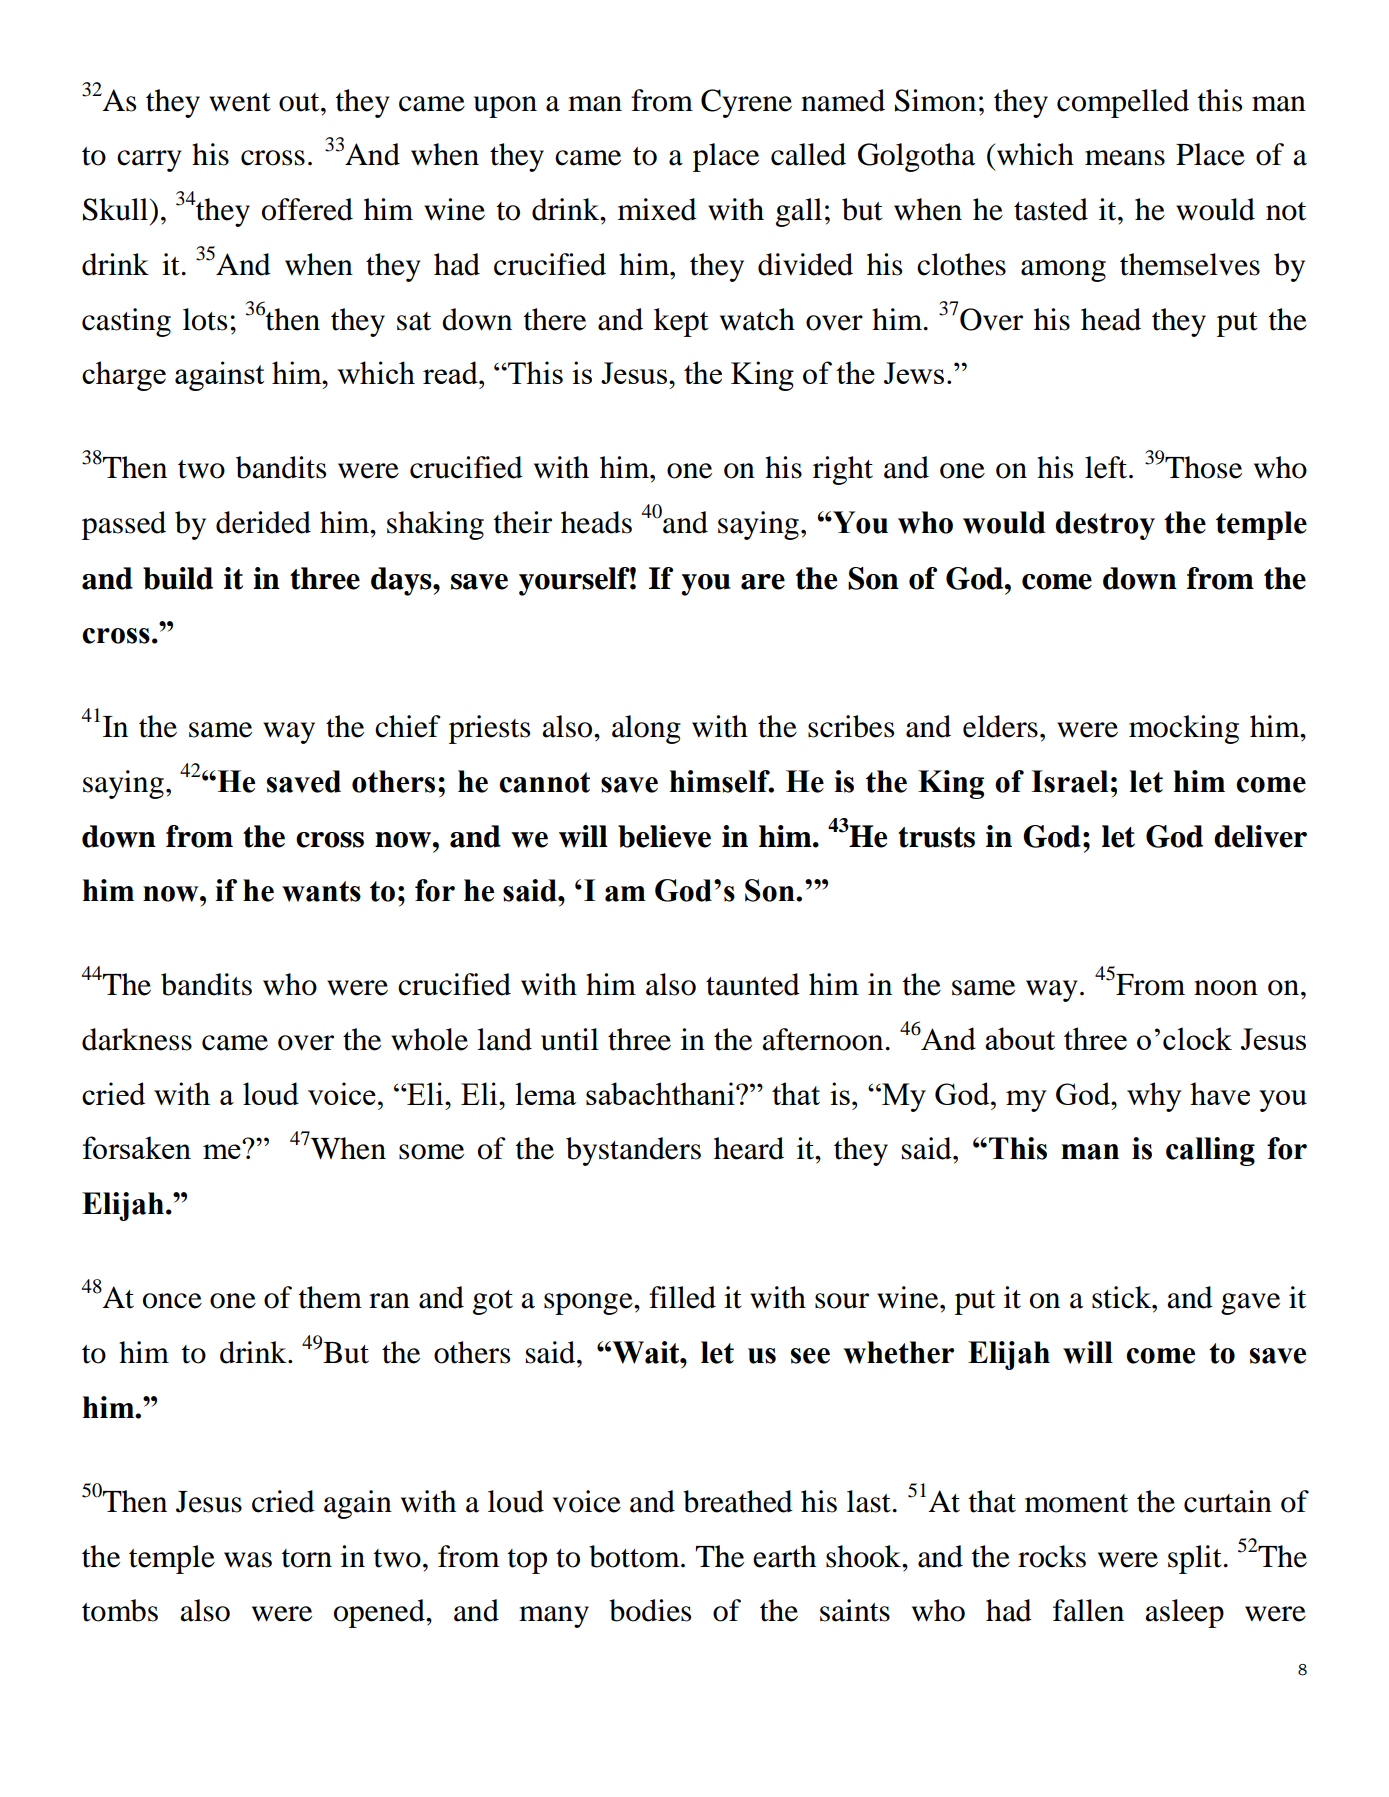  Describe the element at coordinates (248, 1560) in the screenshot. I see `was` at that location.
